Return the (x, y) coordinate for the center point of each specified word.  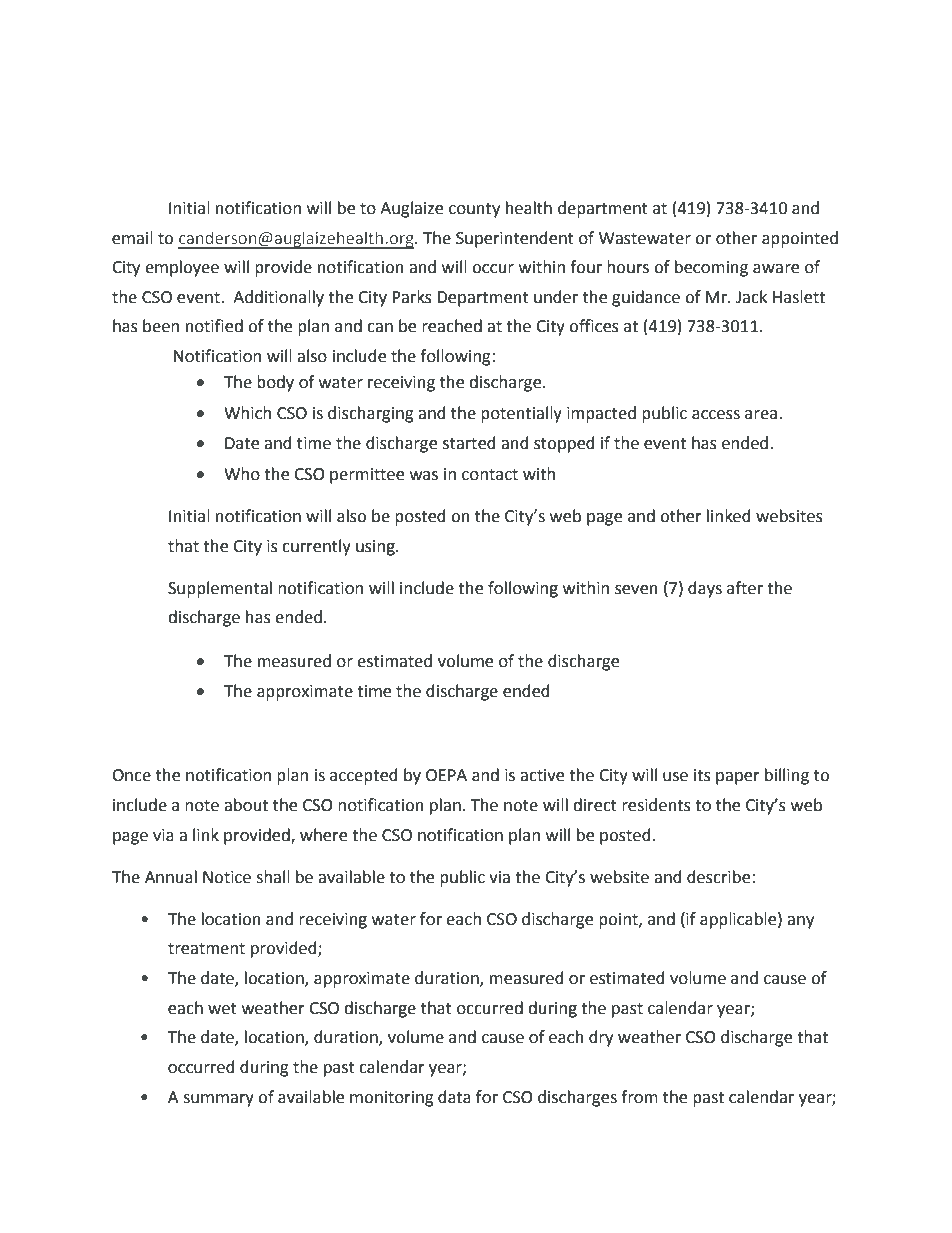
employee (182, 268)
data (454, 1097)
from (639, 1097)
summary (218, 1100)
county (474, 210)
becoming (711, 268)
